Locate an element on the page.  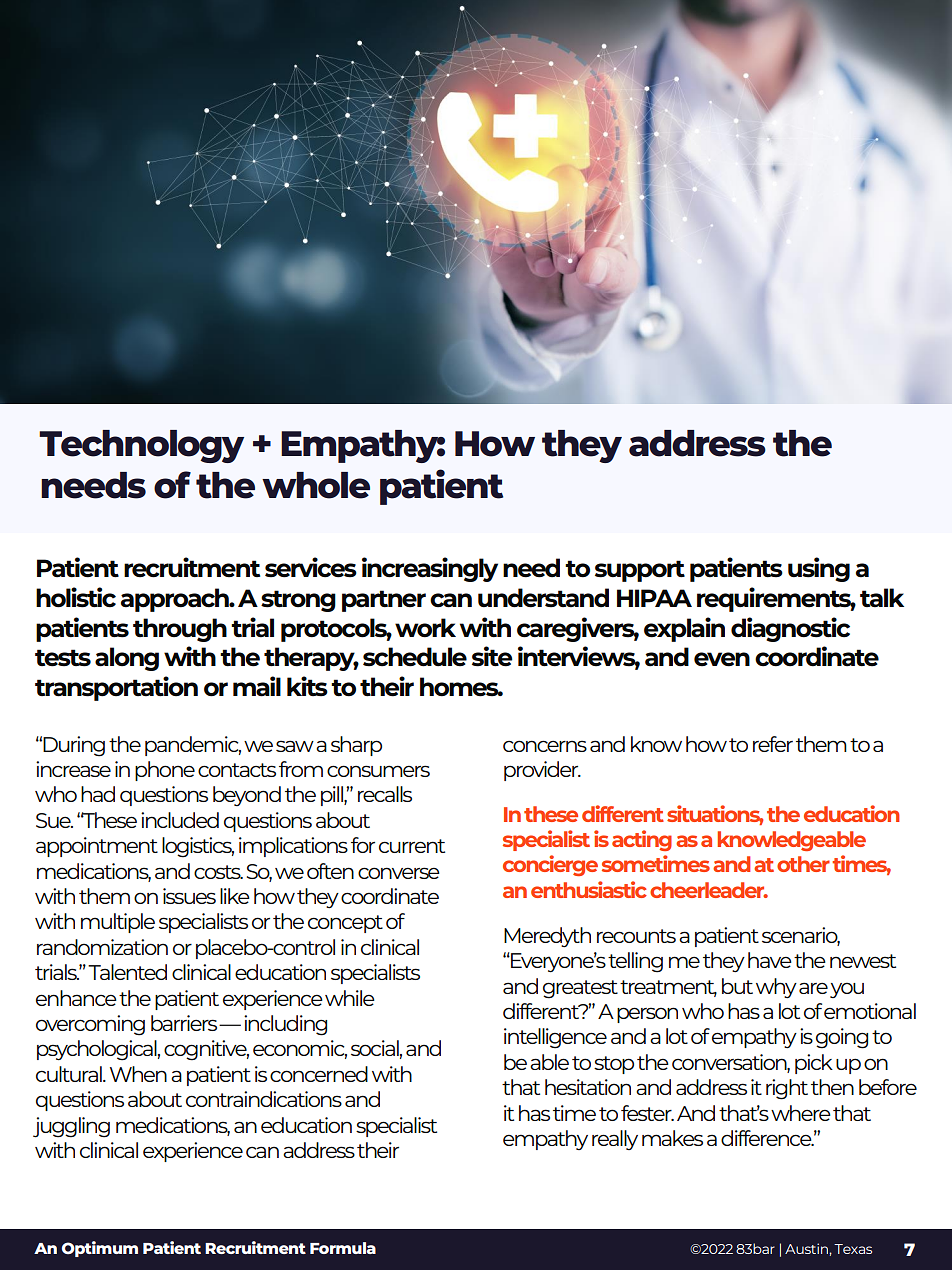
whole is located at coordinates (316, 485).
